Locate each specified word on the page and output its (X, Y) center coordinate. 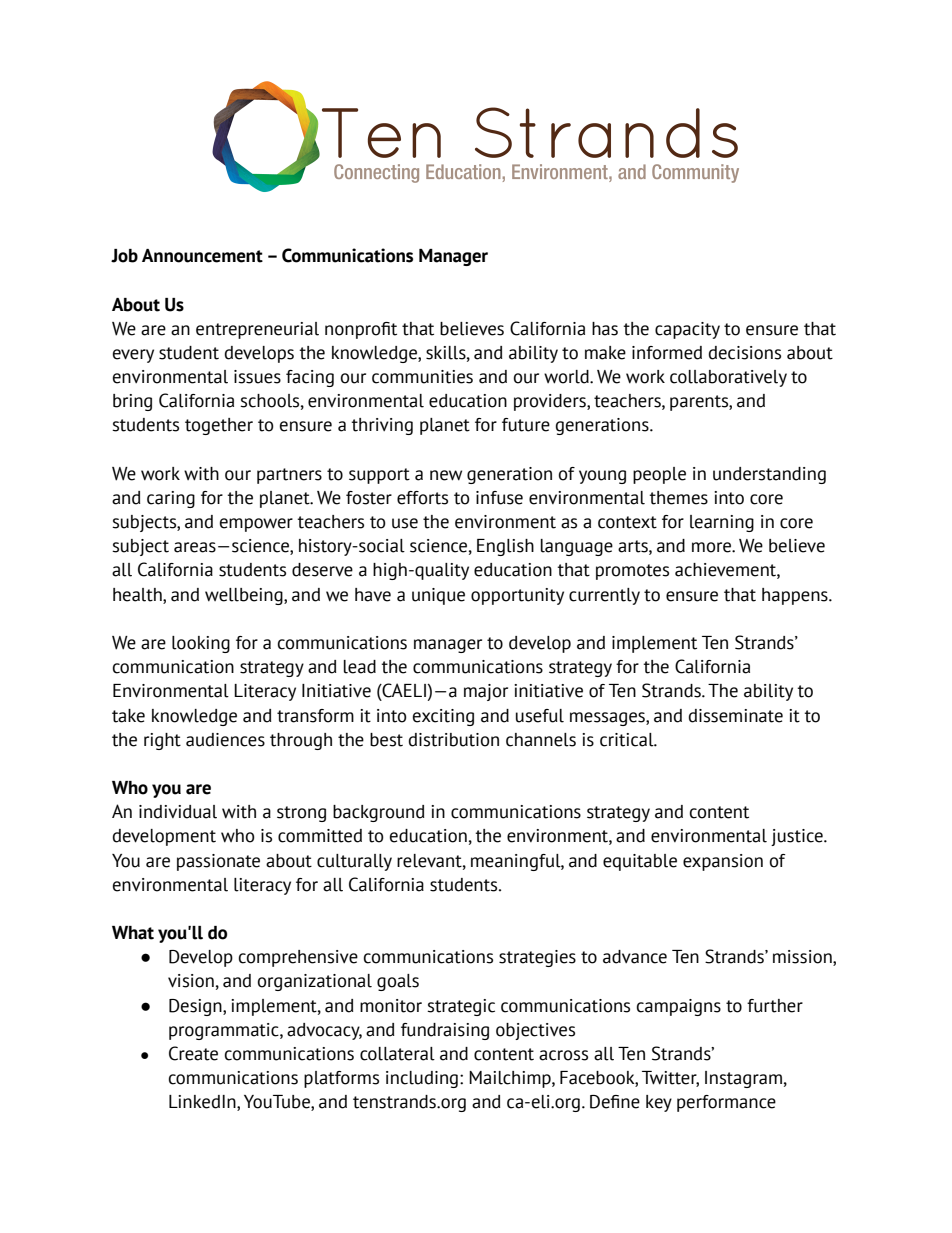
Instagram (743, 1079)
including (422, 1079)
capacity (687, 330)
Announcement (202, 256)
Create (193, 1053)
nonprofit (361, 330)
